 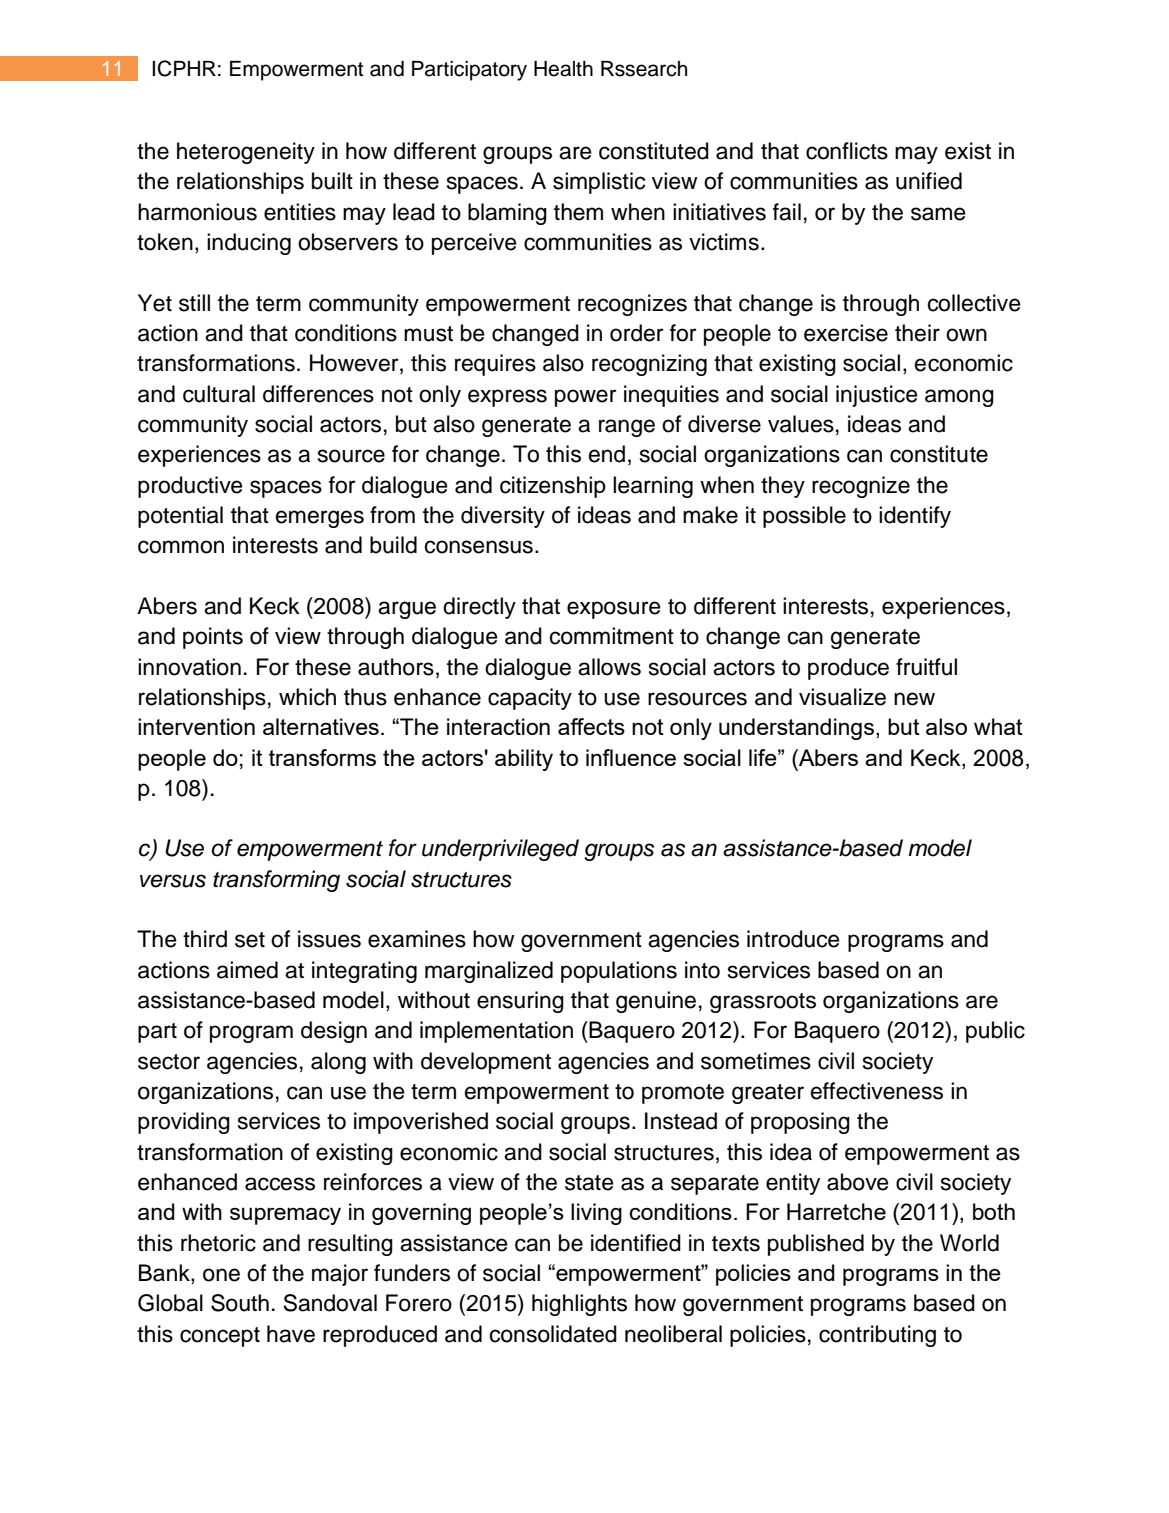 I want to click on ensuring, so click(x=520, y=1002).
